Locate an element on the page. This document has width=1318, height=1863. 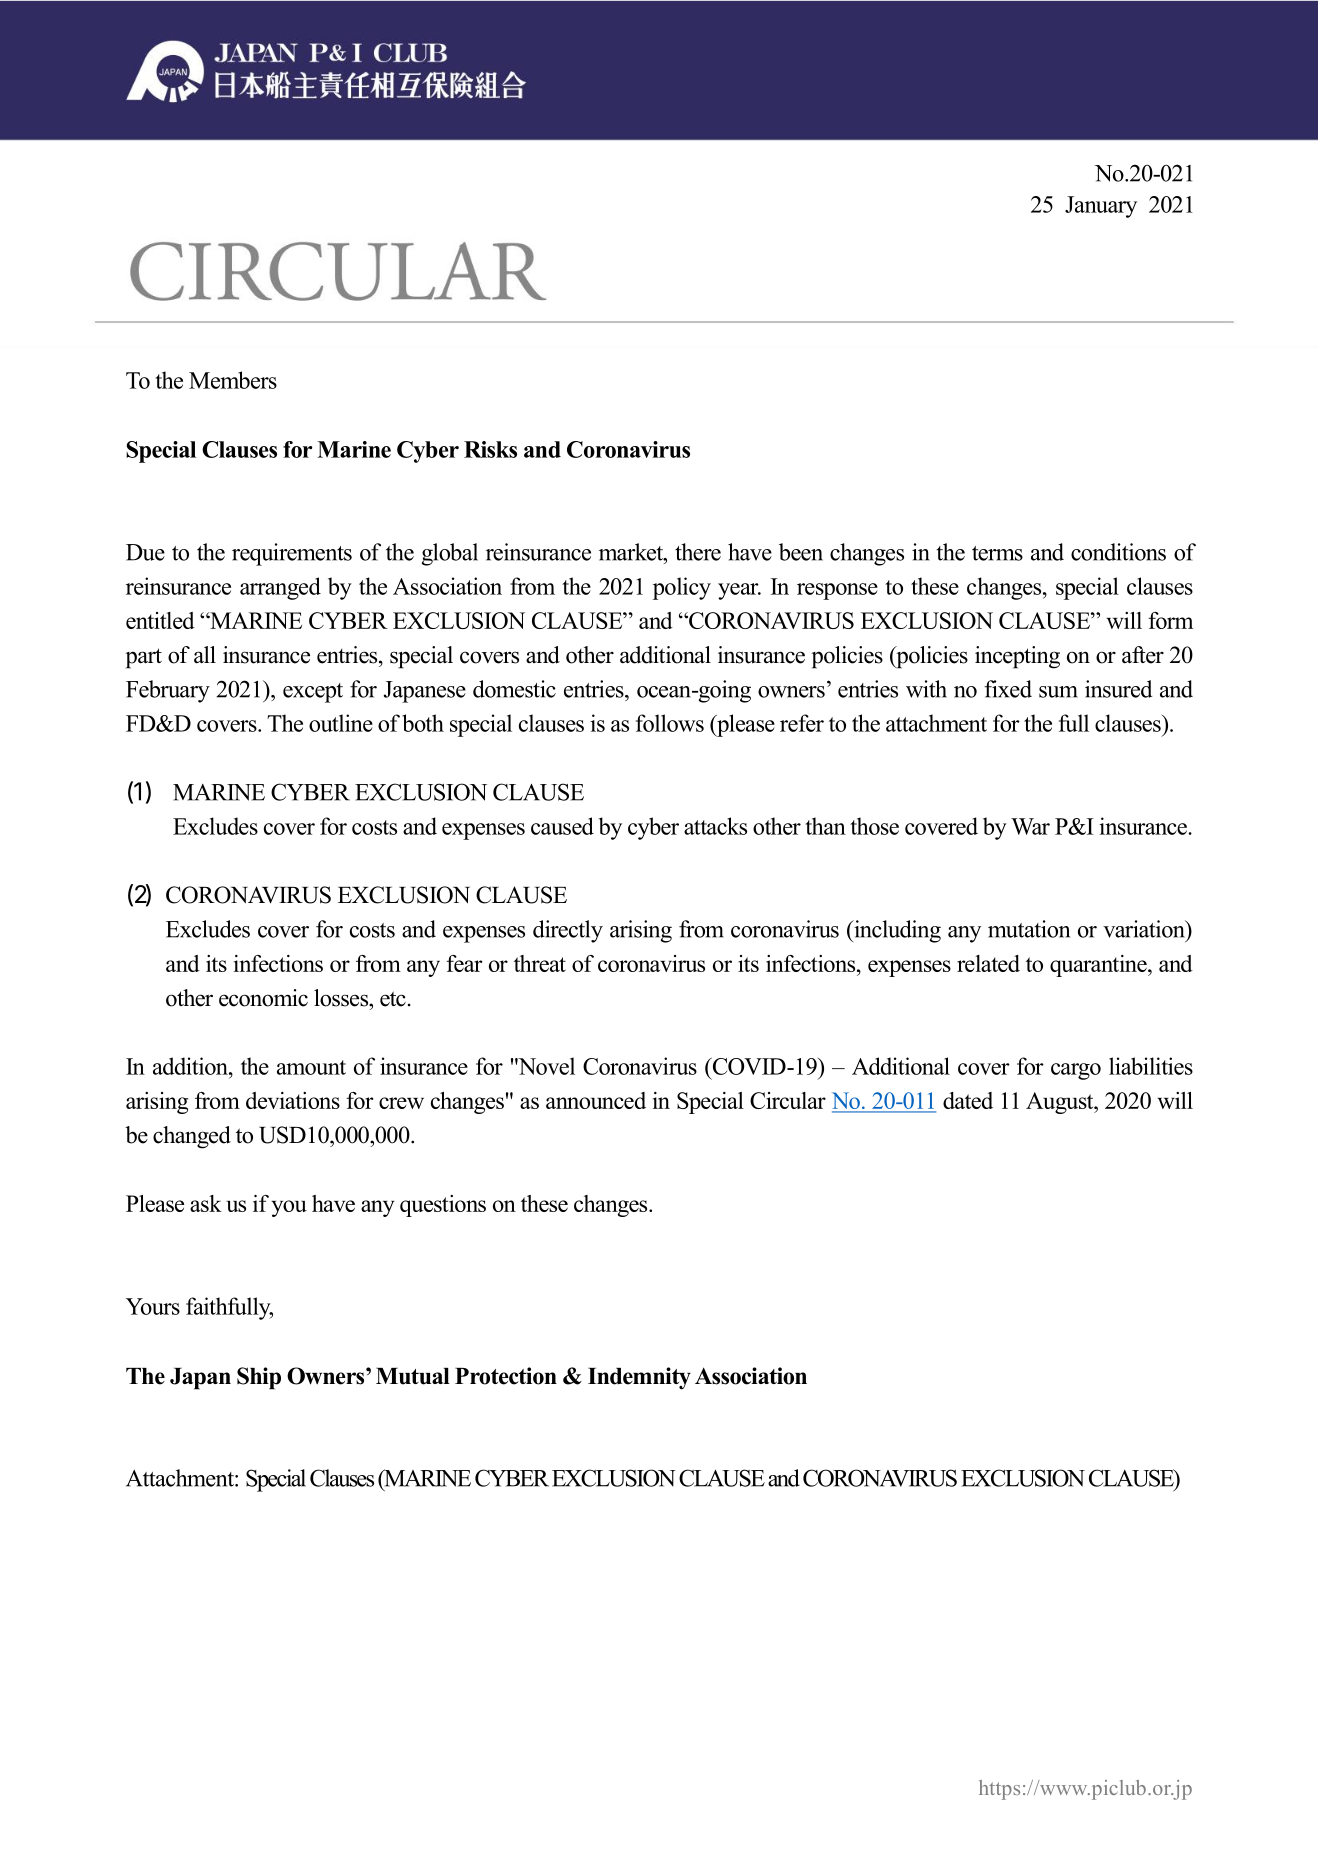
directly is located at coordinates (568, 931).
